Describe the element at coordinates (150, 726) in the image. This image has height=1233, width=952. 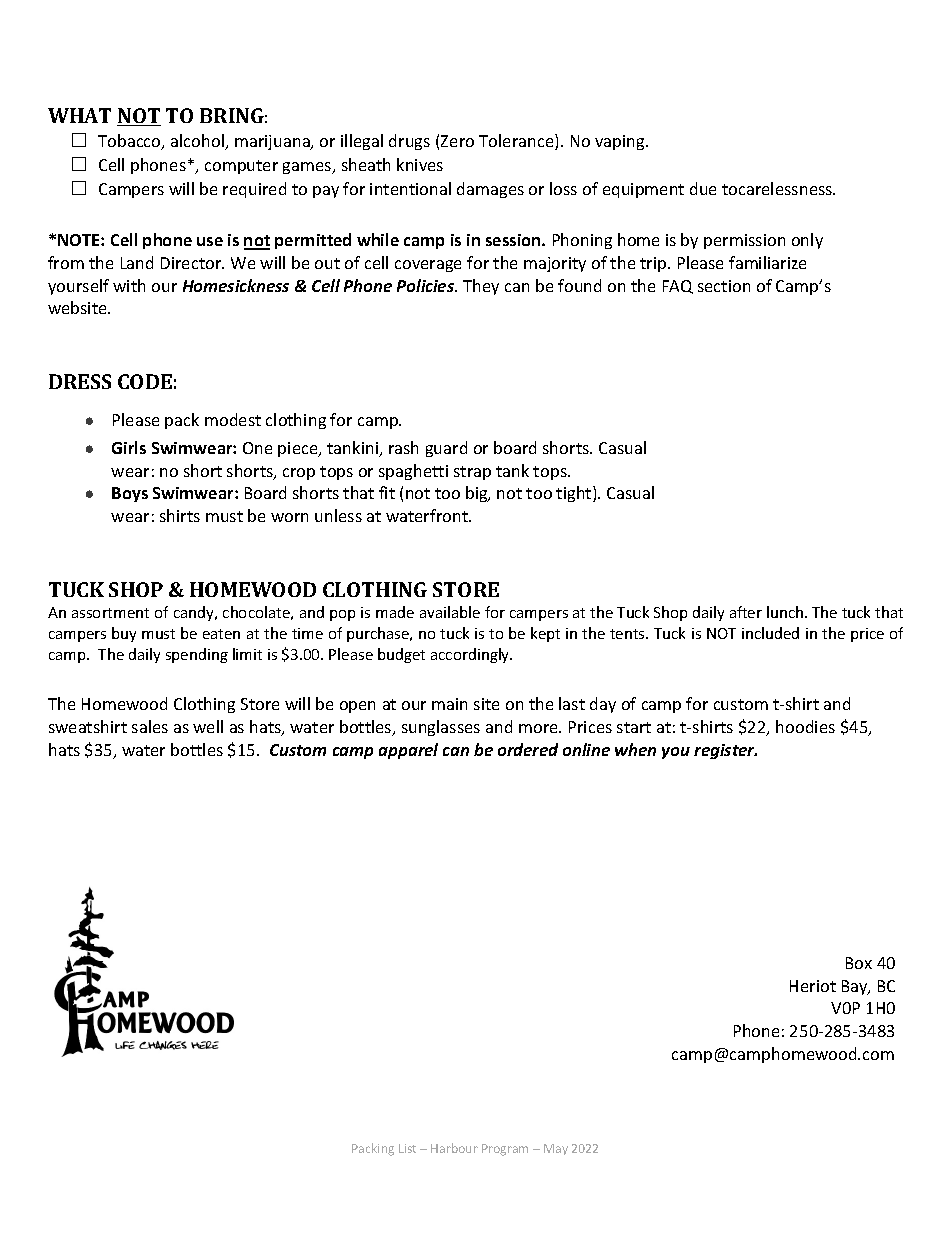
I see `sales` at that location.
